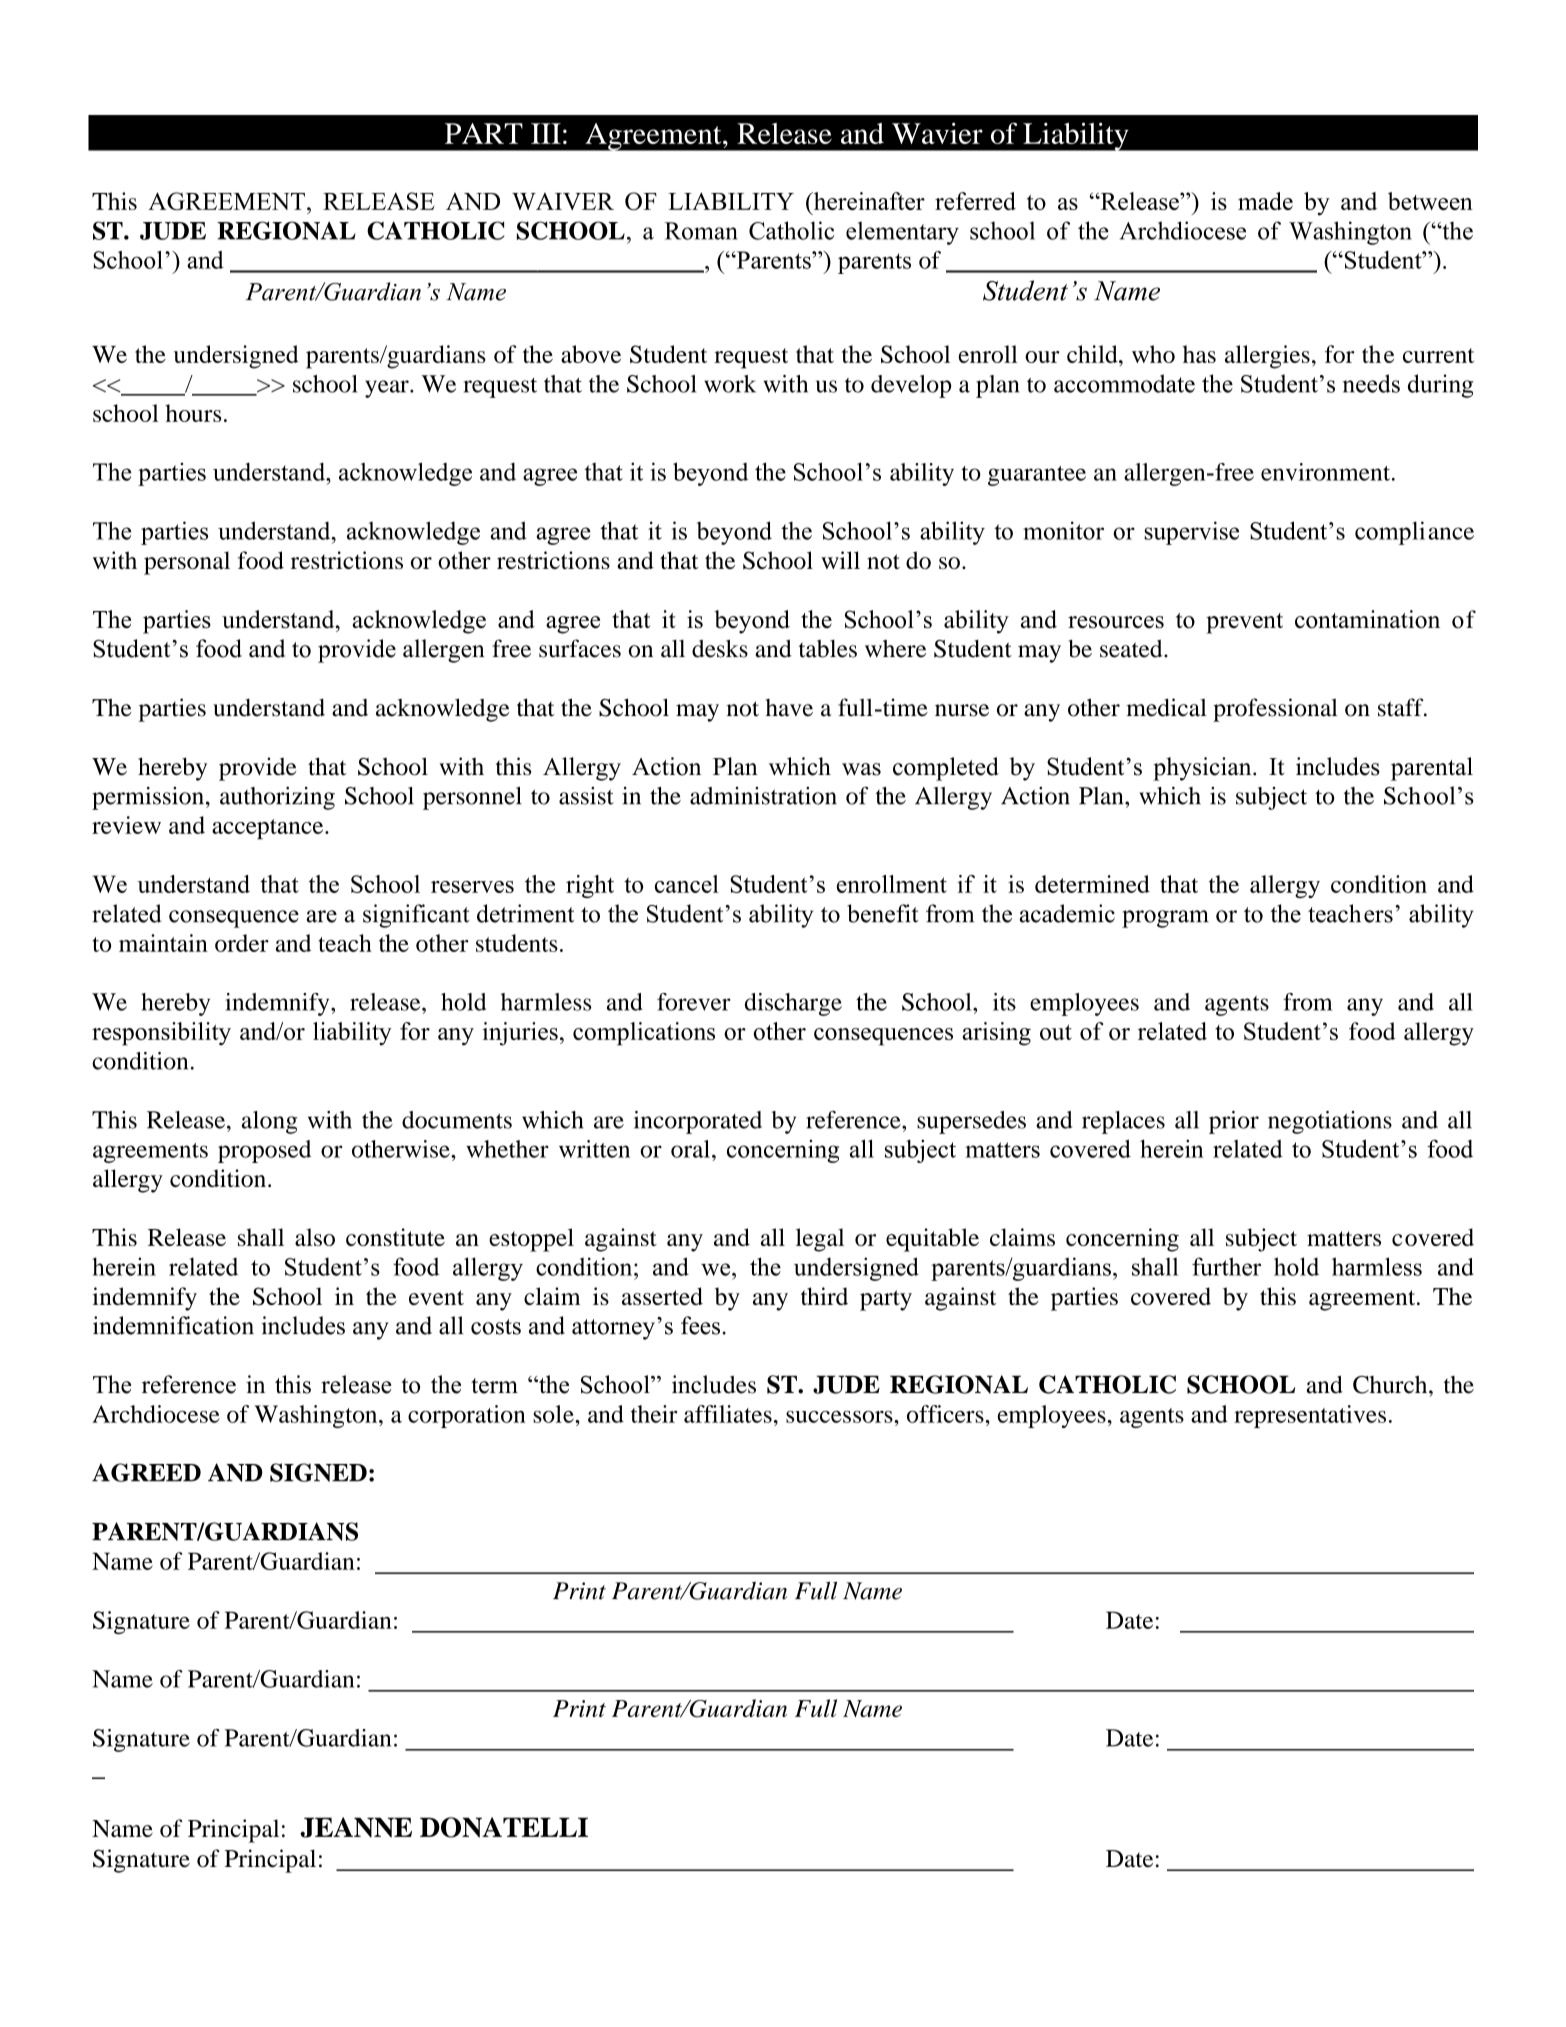  What do you see at coordinates (546, 133) in the image?
I see `III` at bounding box center [546, 133].
